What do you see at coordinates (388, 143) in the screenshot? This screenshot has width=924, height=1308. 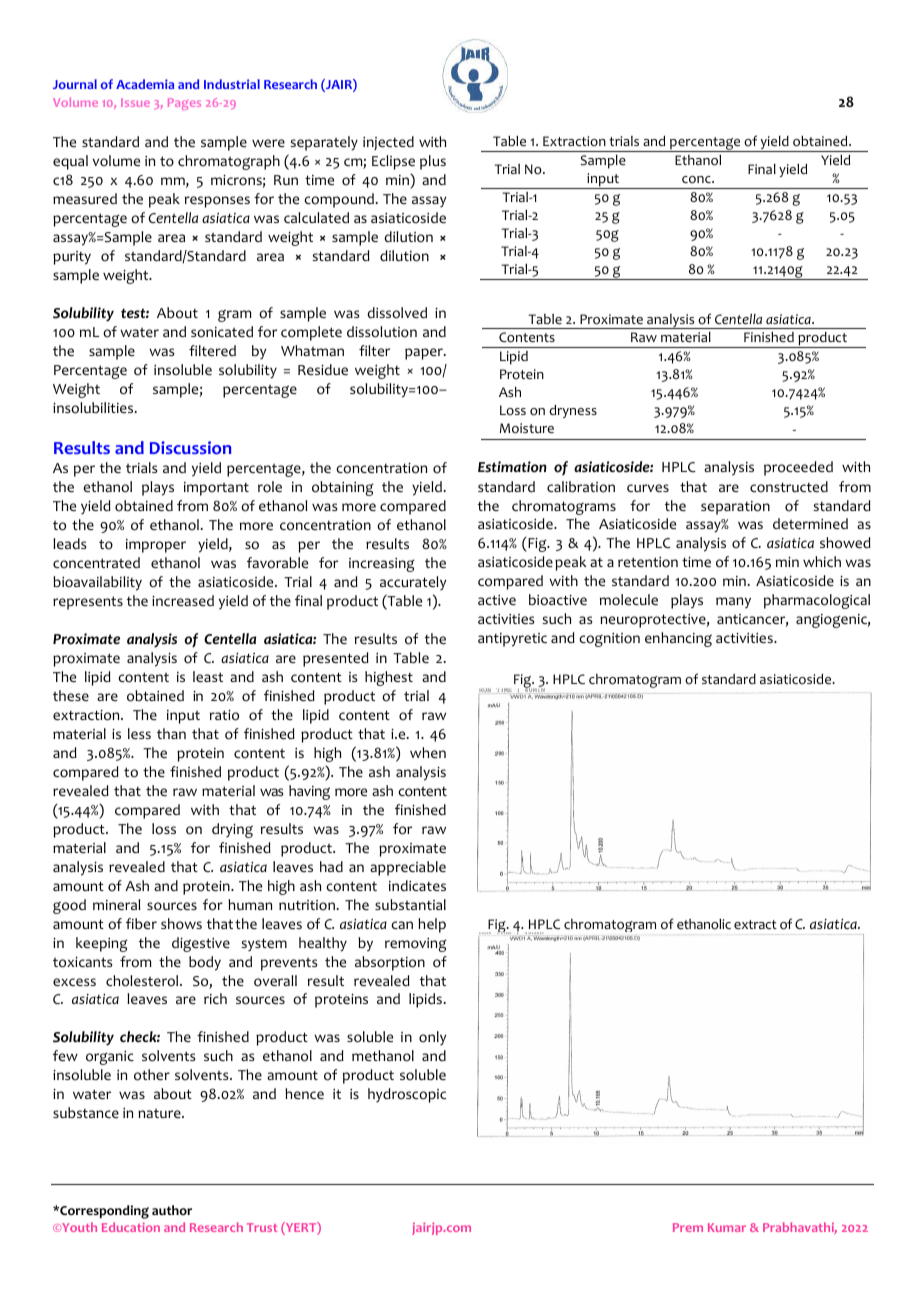 I see `injected` at bounding box center [388, 143].
